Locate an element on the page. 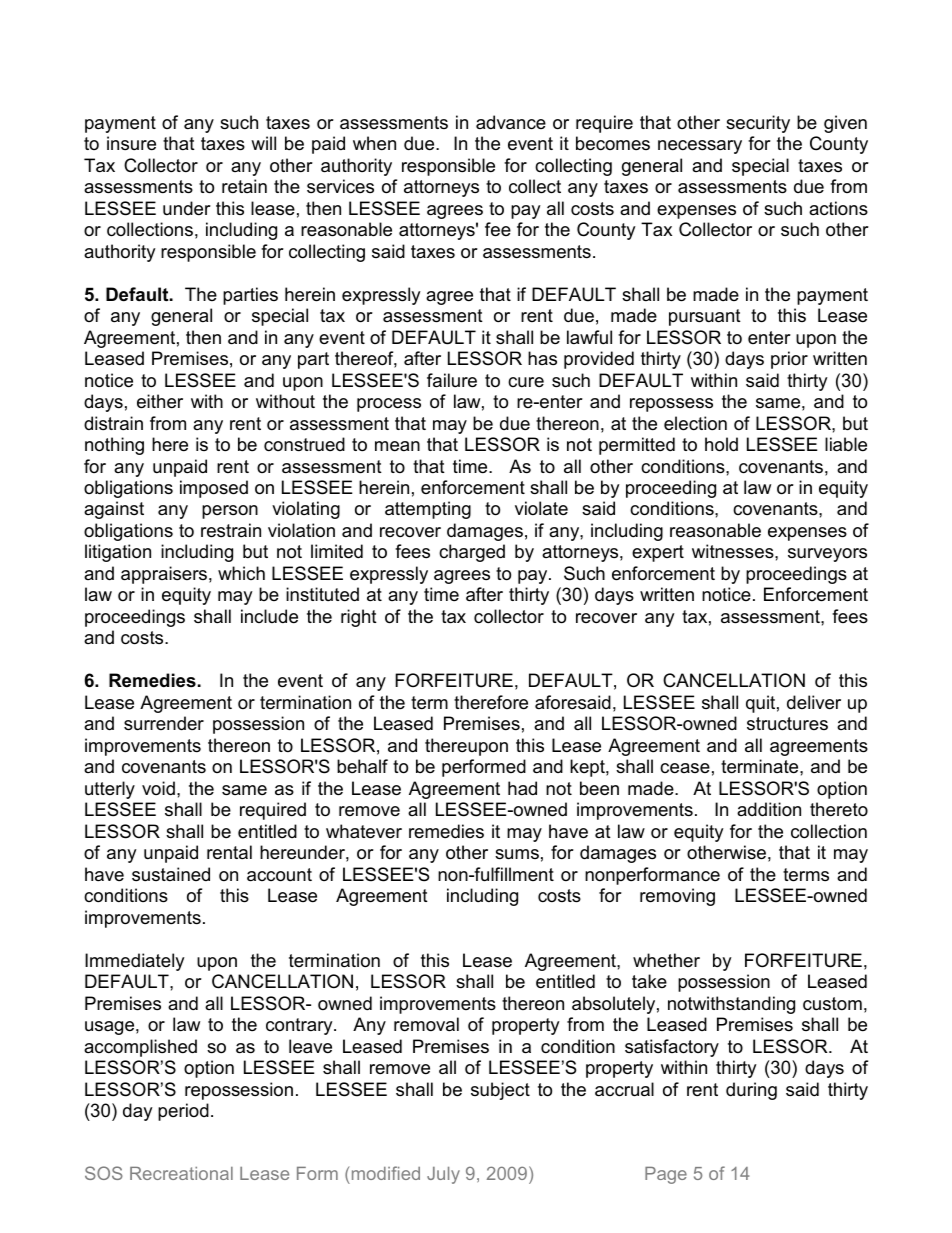 This image has height=1233, width=952. failure is located at coordinates (452, 380).
